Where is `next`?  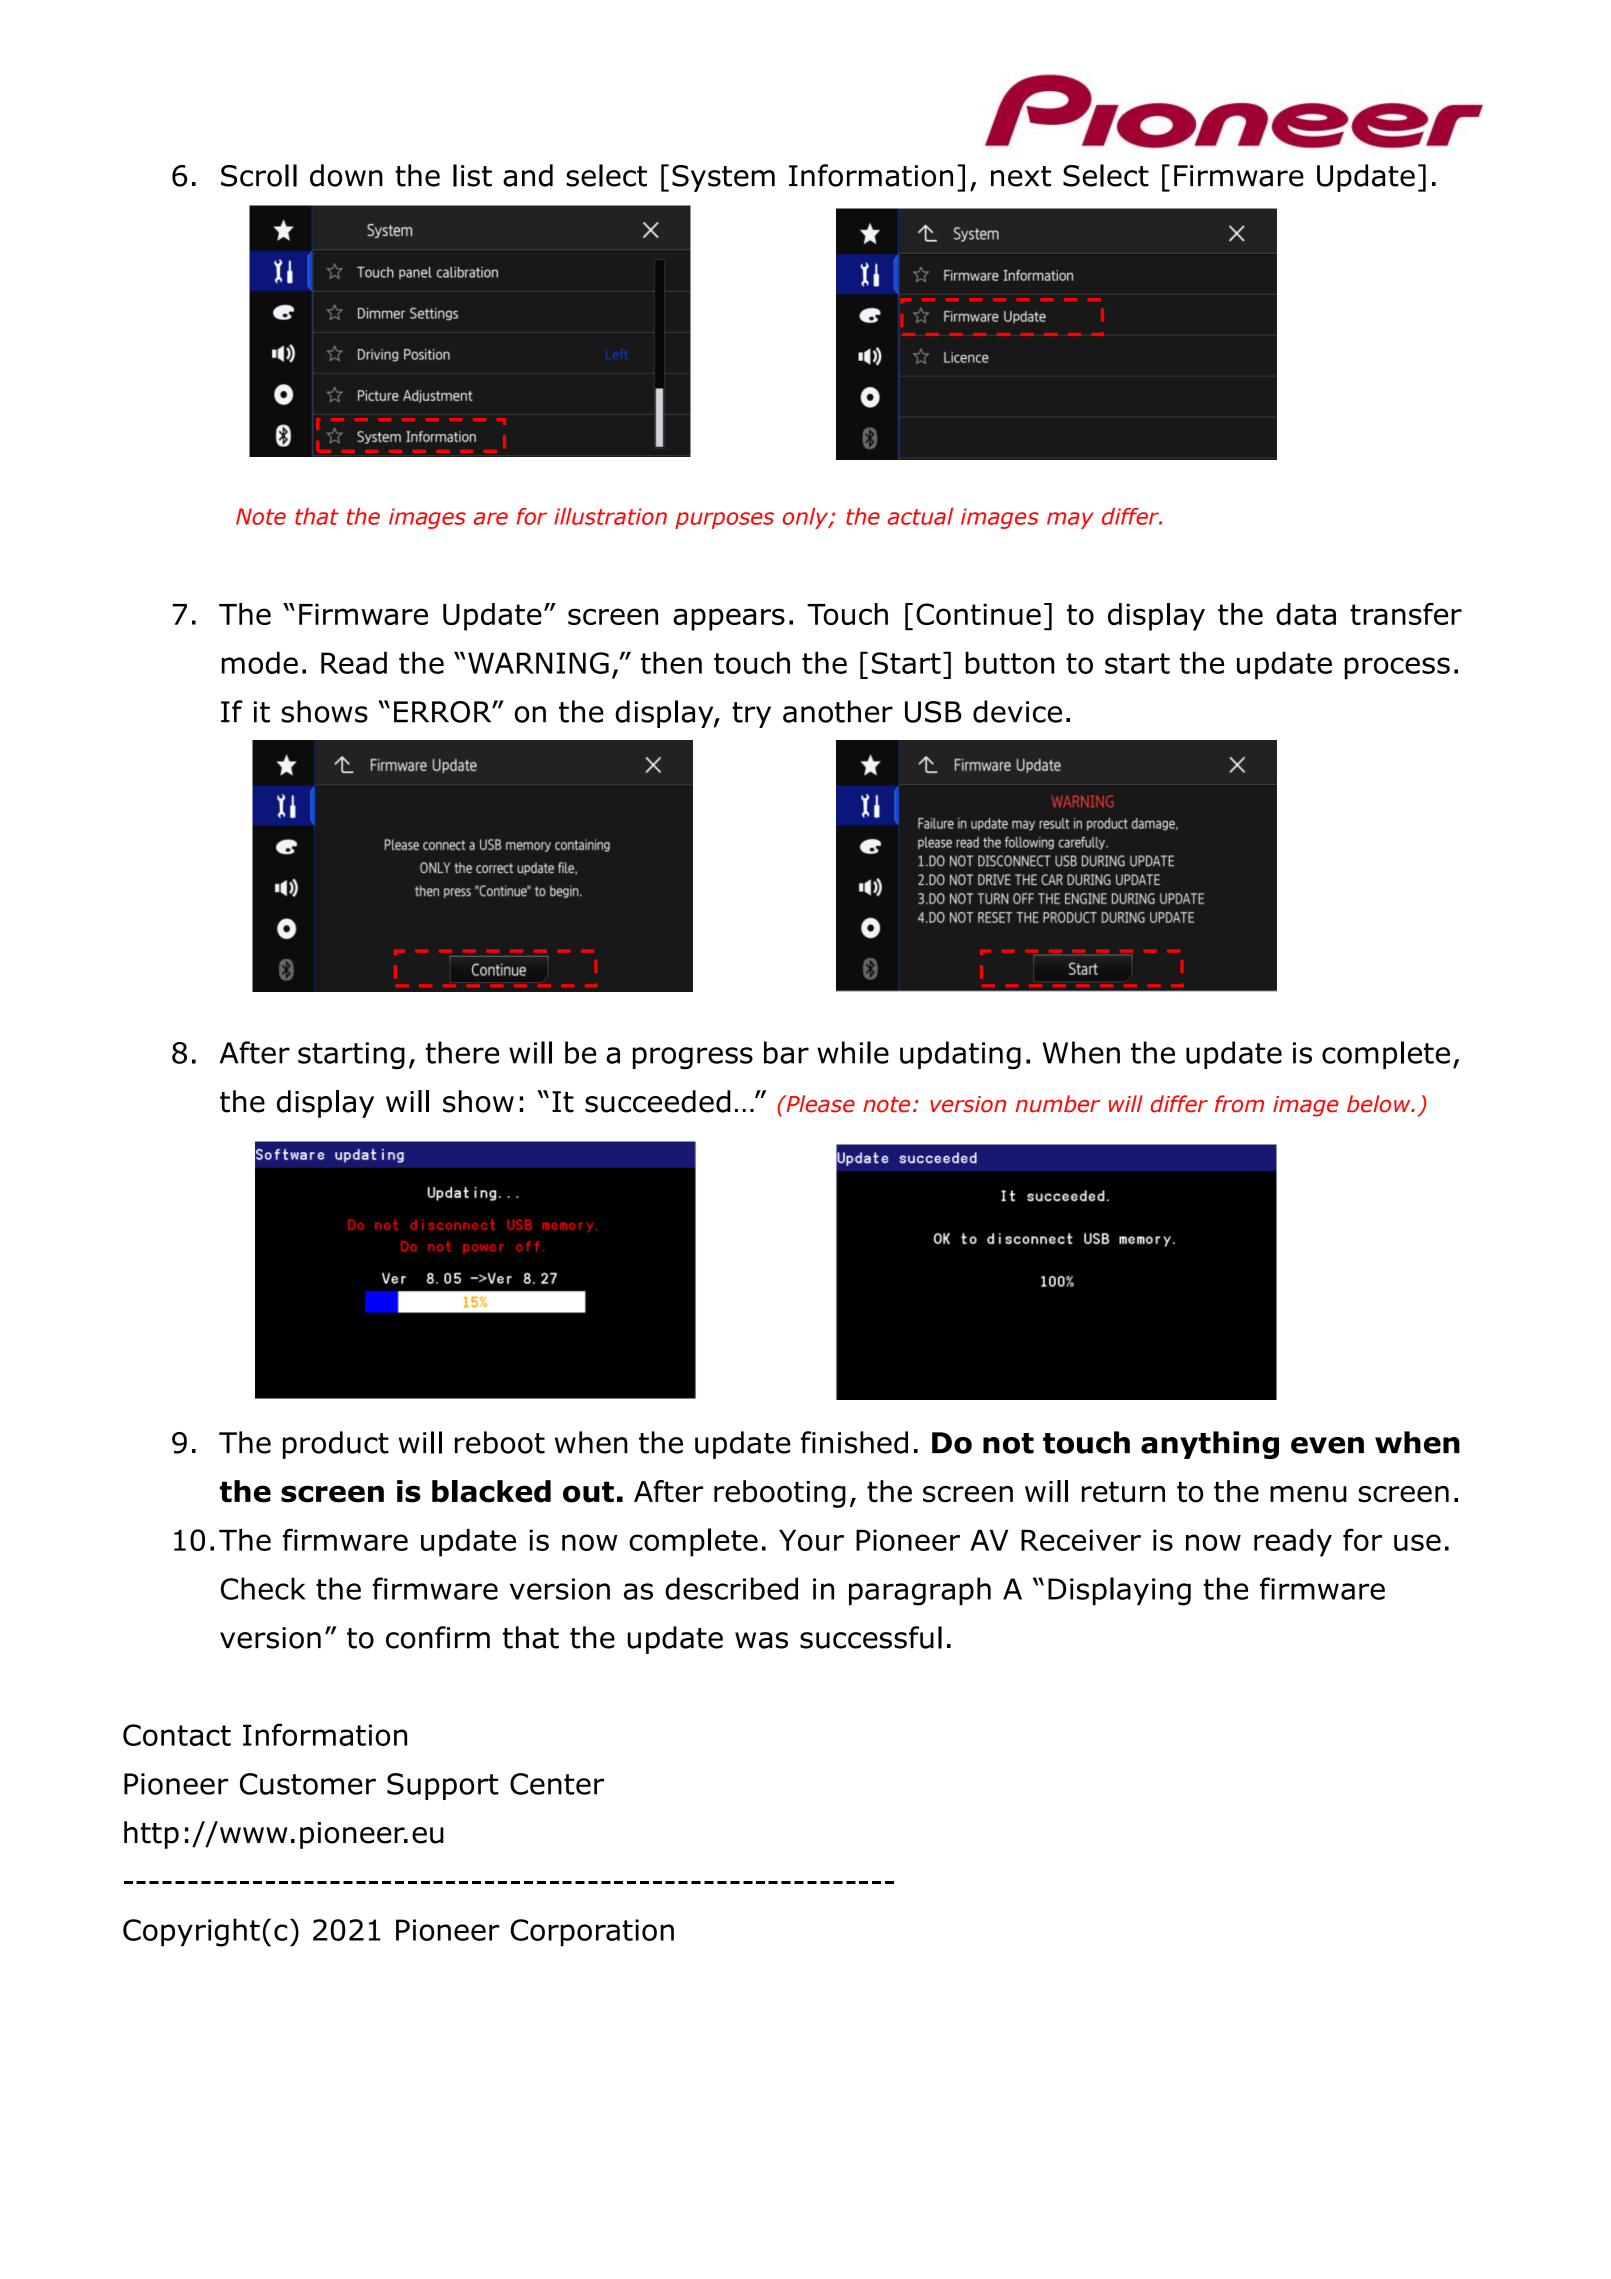 next is located at coordinates (1021, 176).
